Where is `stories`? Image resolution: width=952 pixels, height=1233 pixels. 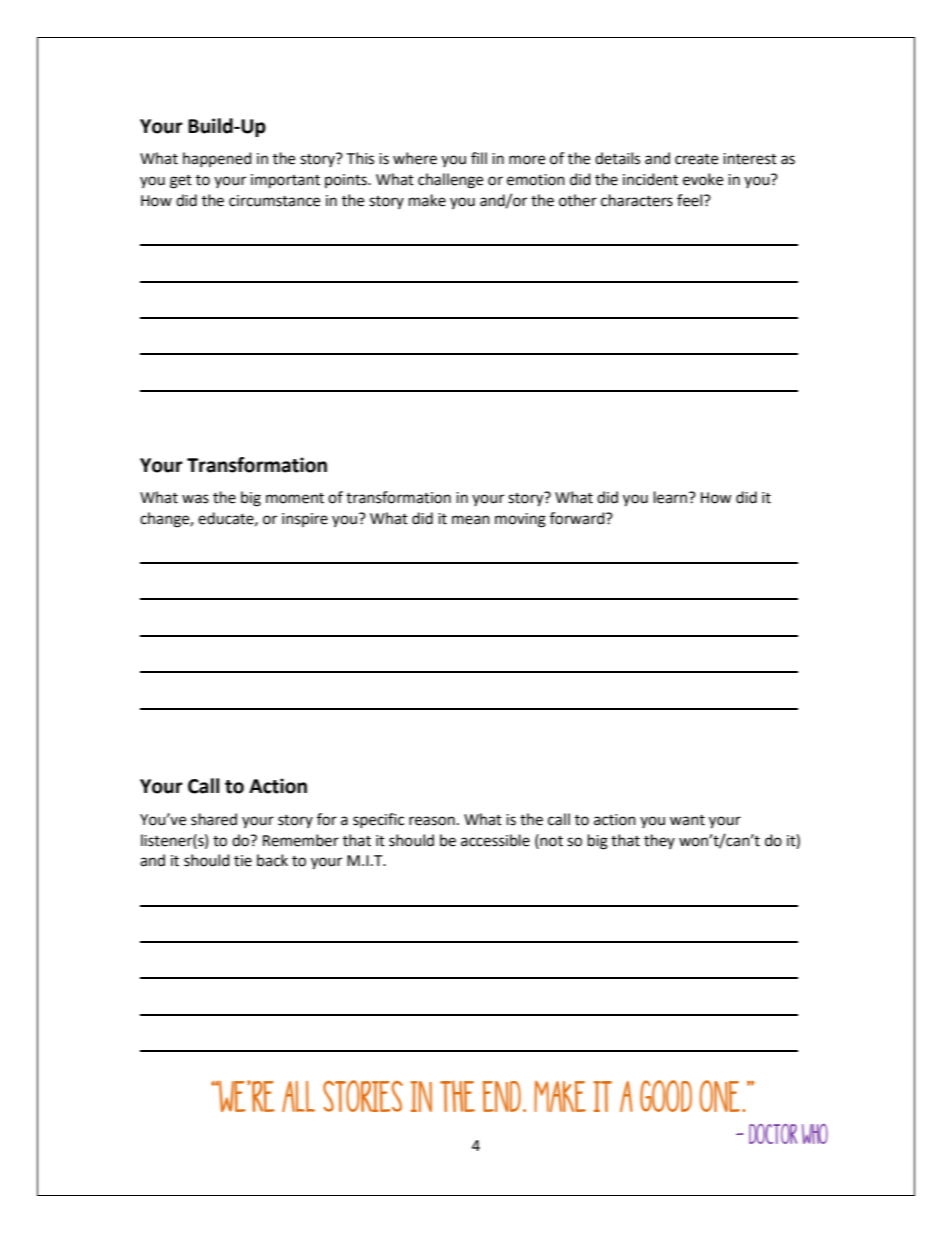
stories is located at coordinates (363, 1096).
